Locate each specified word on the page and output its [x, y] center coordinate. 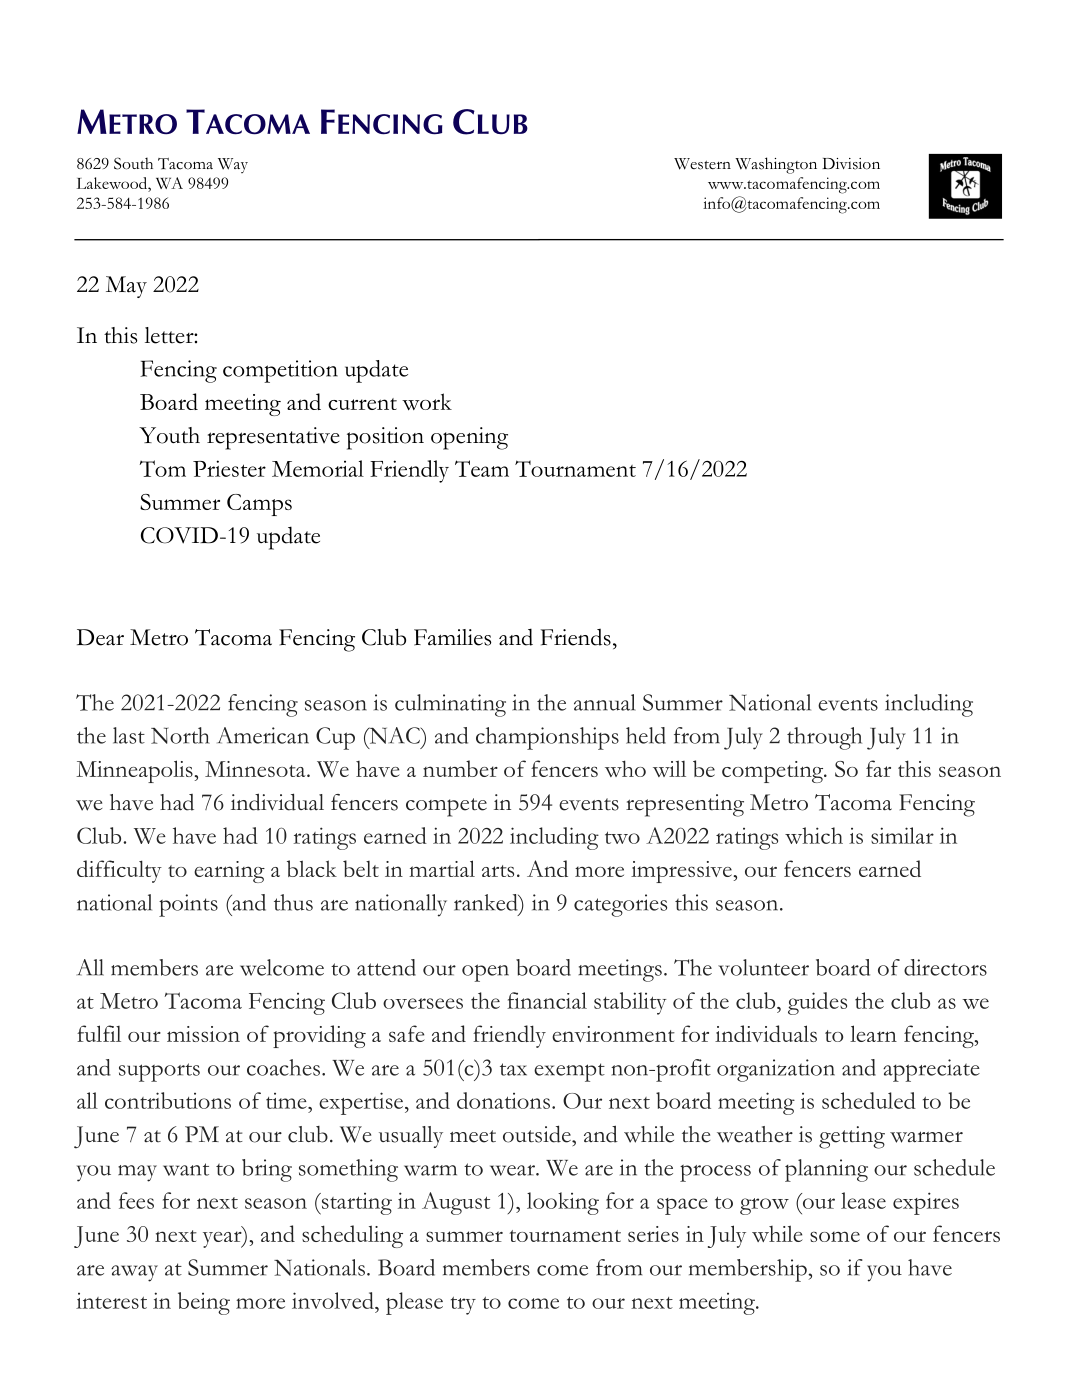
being [204, 1303]
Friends [576, 637]
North [180, 735]
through [824, 738]
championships [547, 738]
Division [851, 164]
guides [817, 1003]
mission [203, 1034]
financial [547, 1000]
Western [702, 164]
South [133, 163]
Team [482, 468]
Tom [162, 468]
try [463, 1306]
